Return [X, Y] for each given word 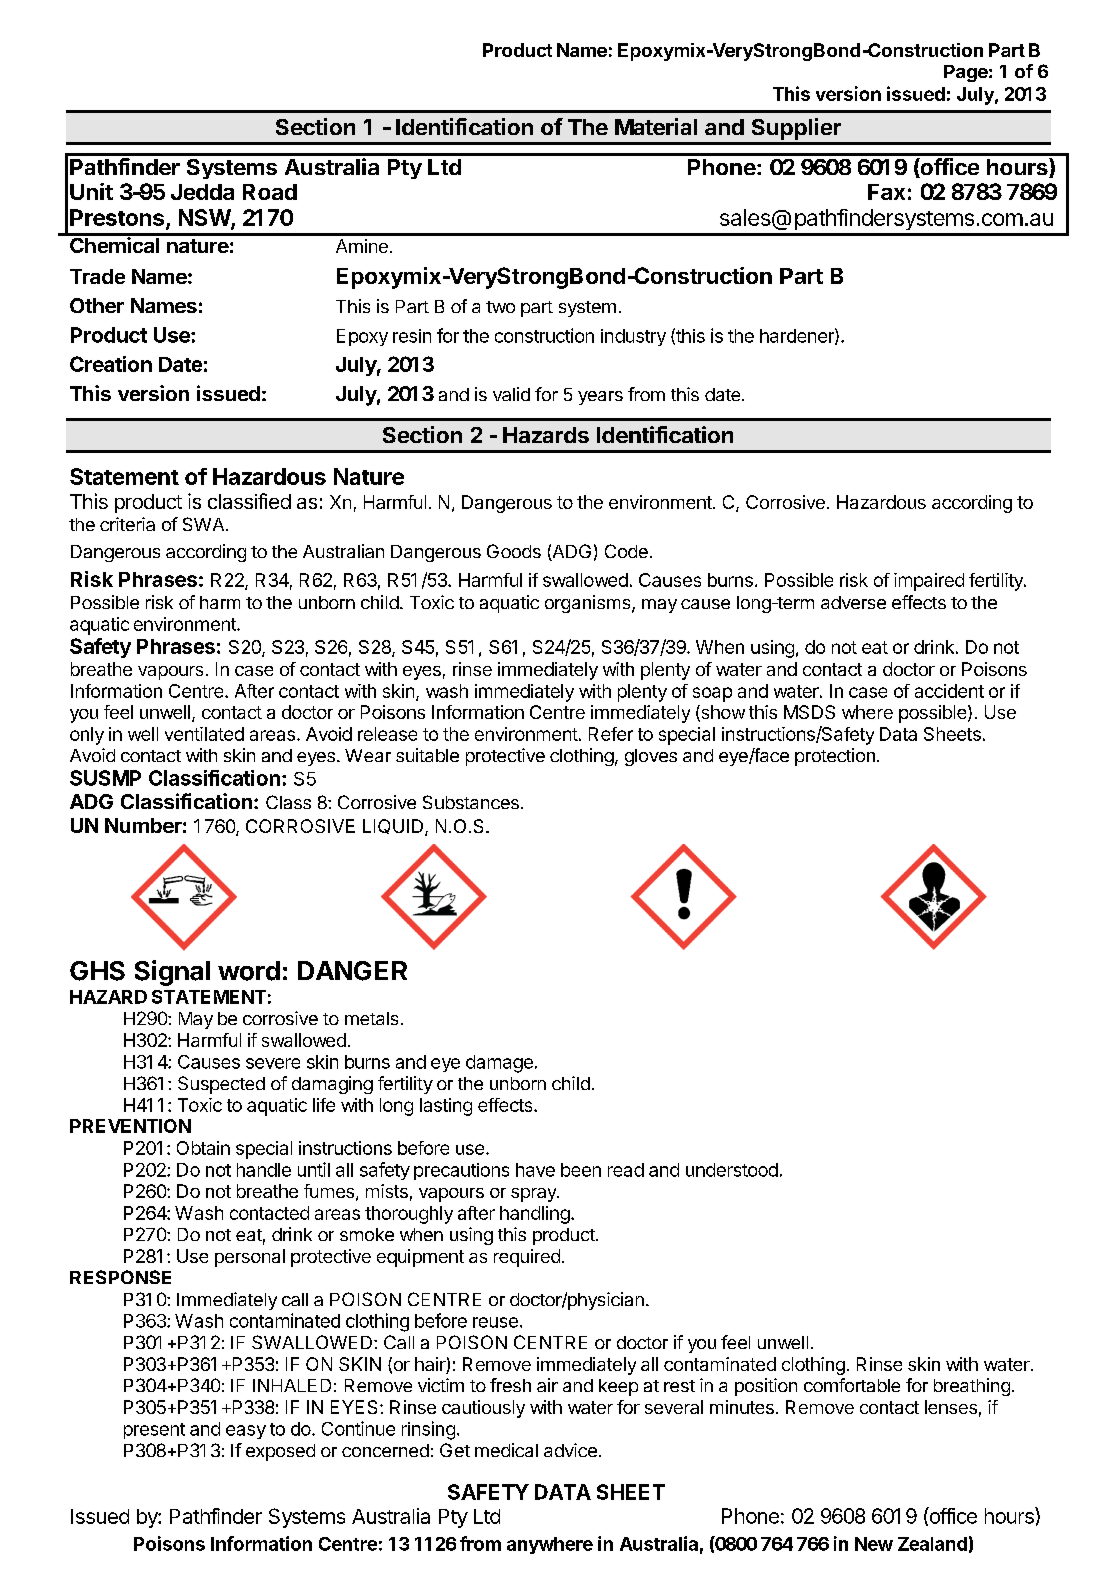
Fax [886, 192]
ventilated [204, 734]
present [154, 1431]
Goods [514, 551]
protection [835, 757]
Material [656, 126]
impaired [929, 582]
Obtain [203, 1148]
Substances [471, 802]
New [874, 1544]
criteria [127, 524]
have [535, 1170]
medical [506, 1450]
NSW [205, 219]
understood [732, 1170]
